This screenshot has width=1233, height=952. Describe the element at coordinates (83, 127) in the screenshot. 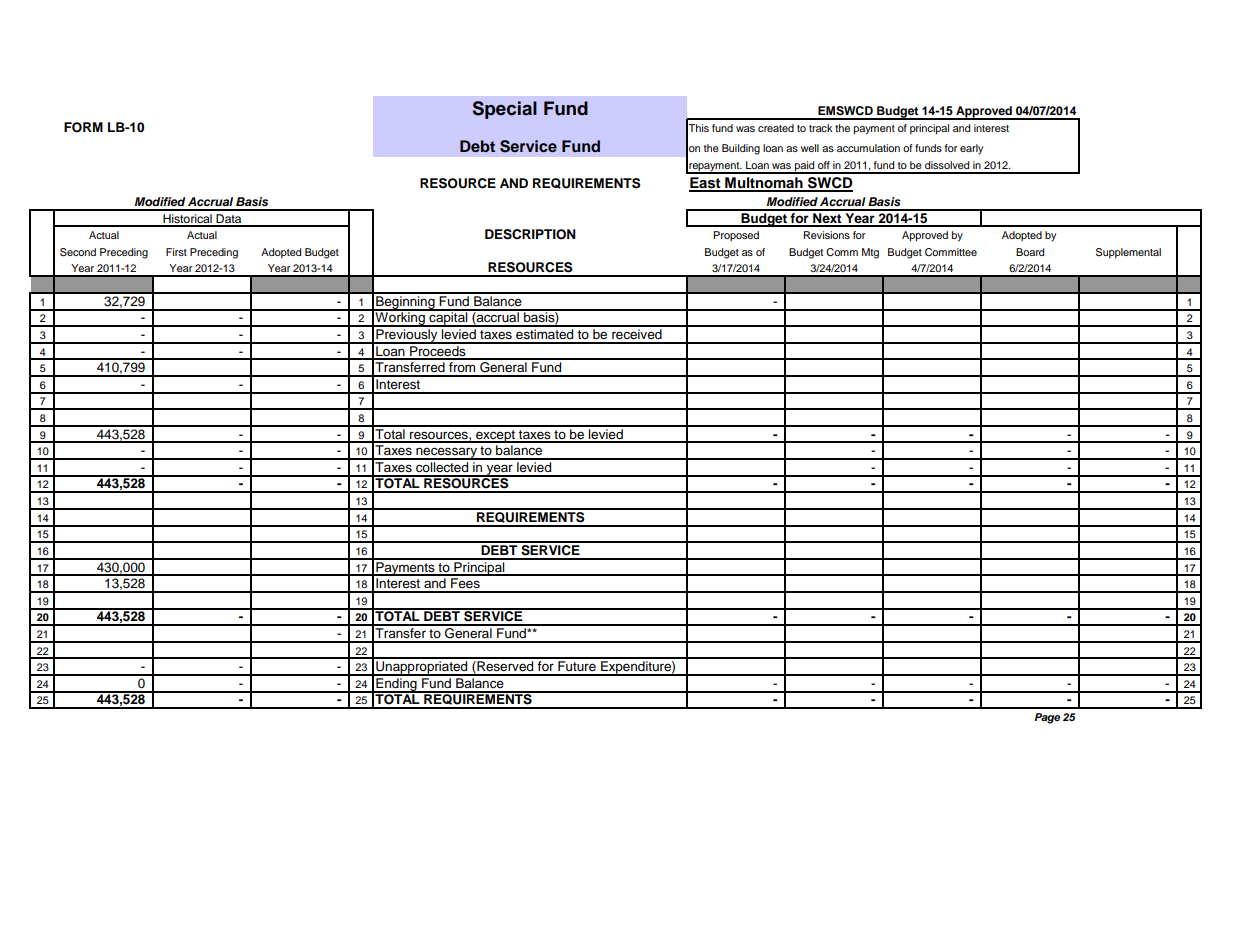

I see `FORM` at that location.
